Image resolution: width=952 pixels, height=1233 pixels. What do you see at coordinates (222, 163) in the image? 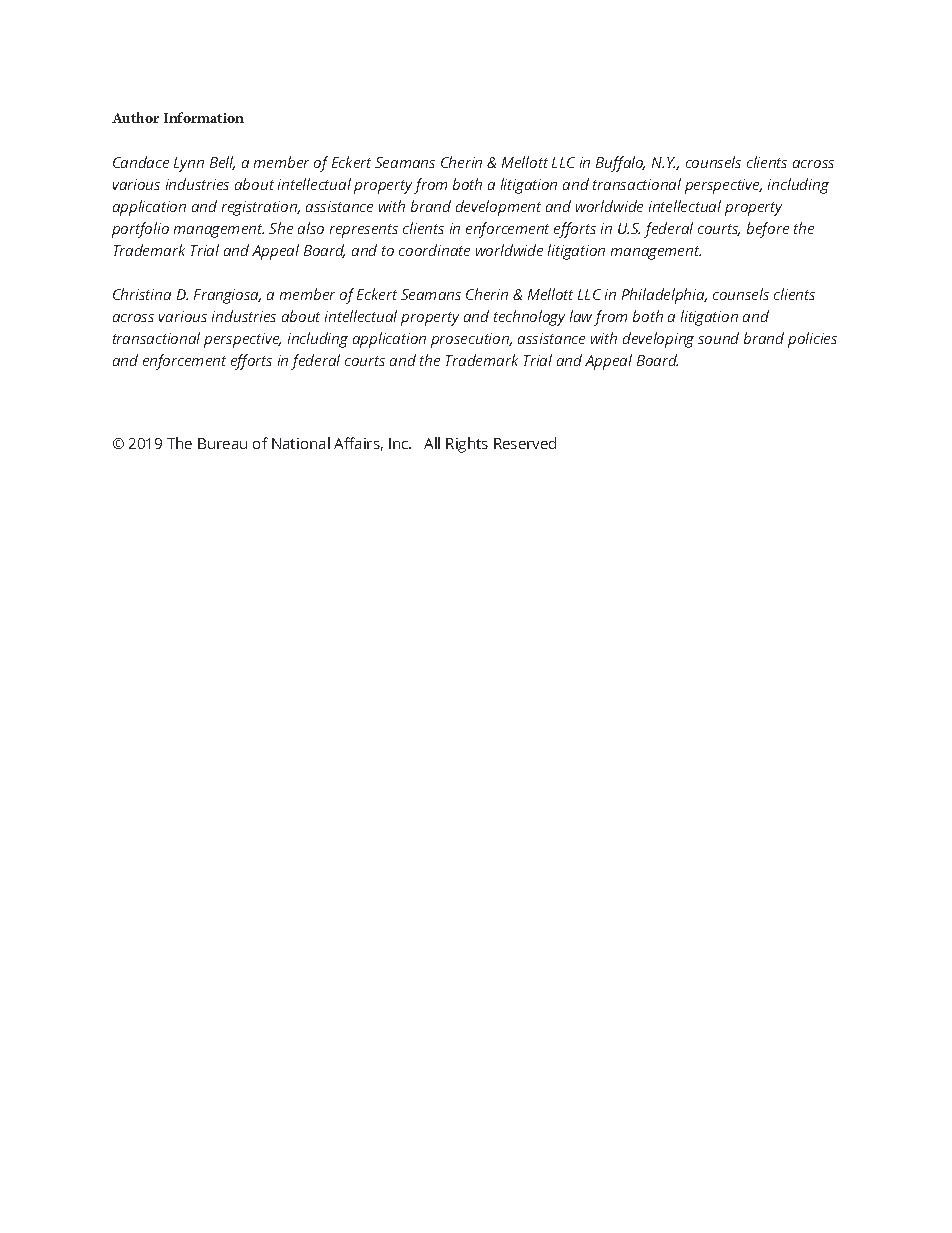
I see `Bell` at bounding box center [222, 163].
